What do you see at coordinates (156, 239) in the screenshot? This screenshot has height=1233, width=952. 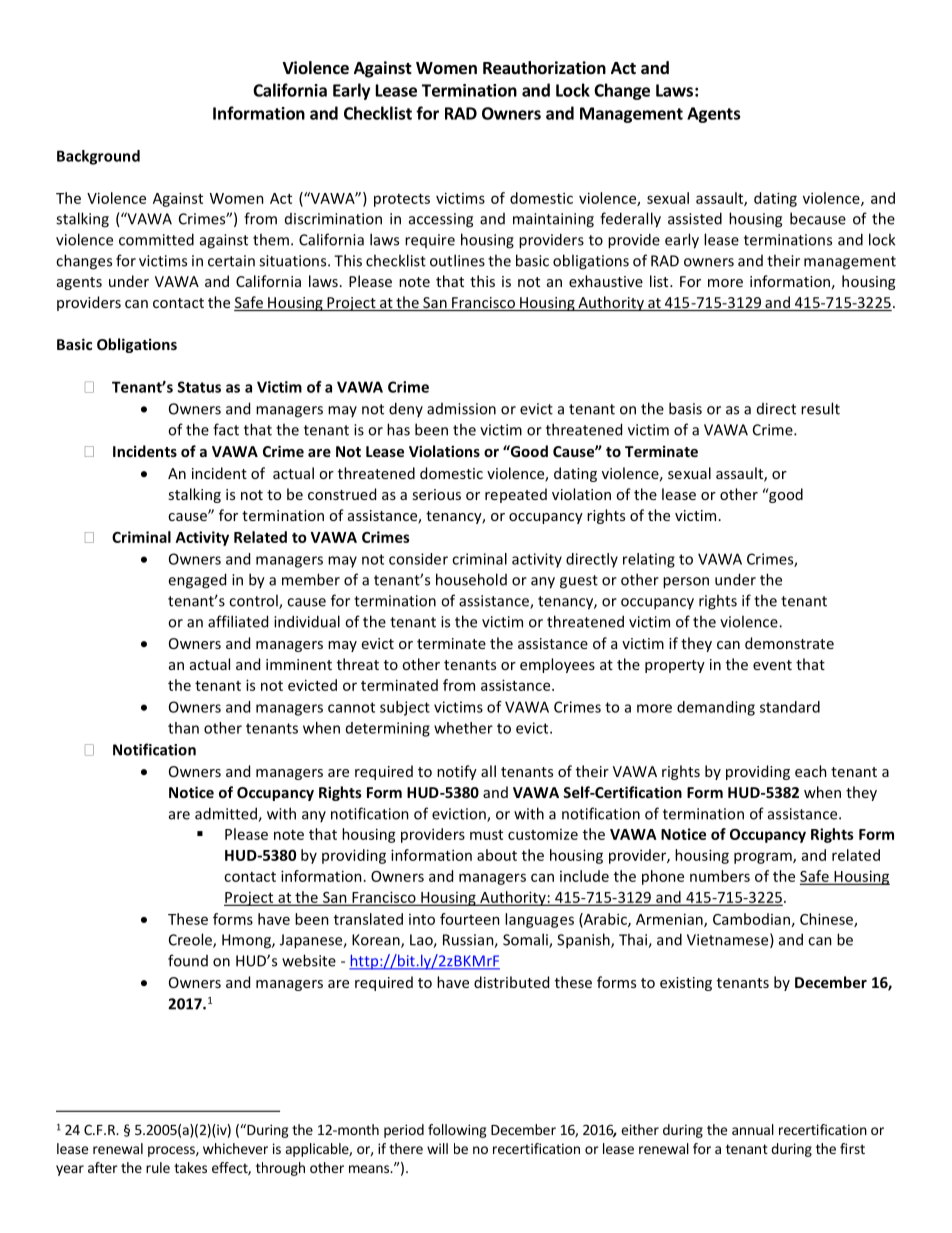 I see `committed` at bounding box center [156, 239].
